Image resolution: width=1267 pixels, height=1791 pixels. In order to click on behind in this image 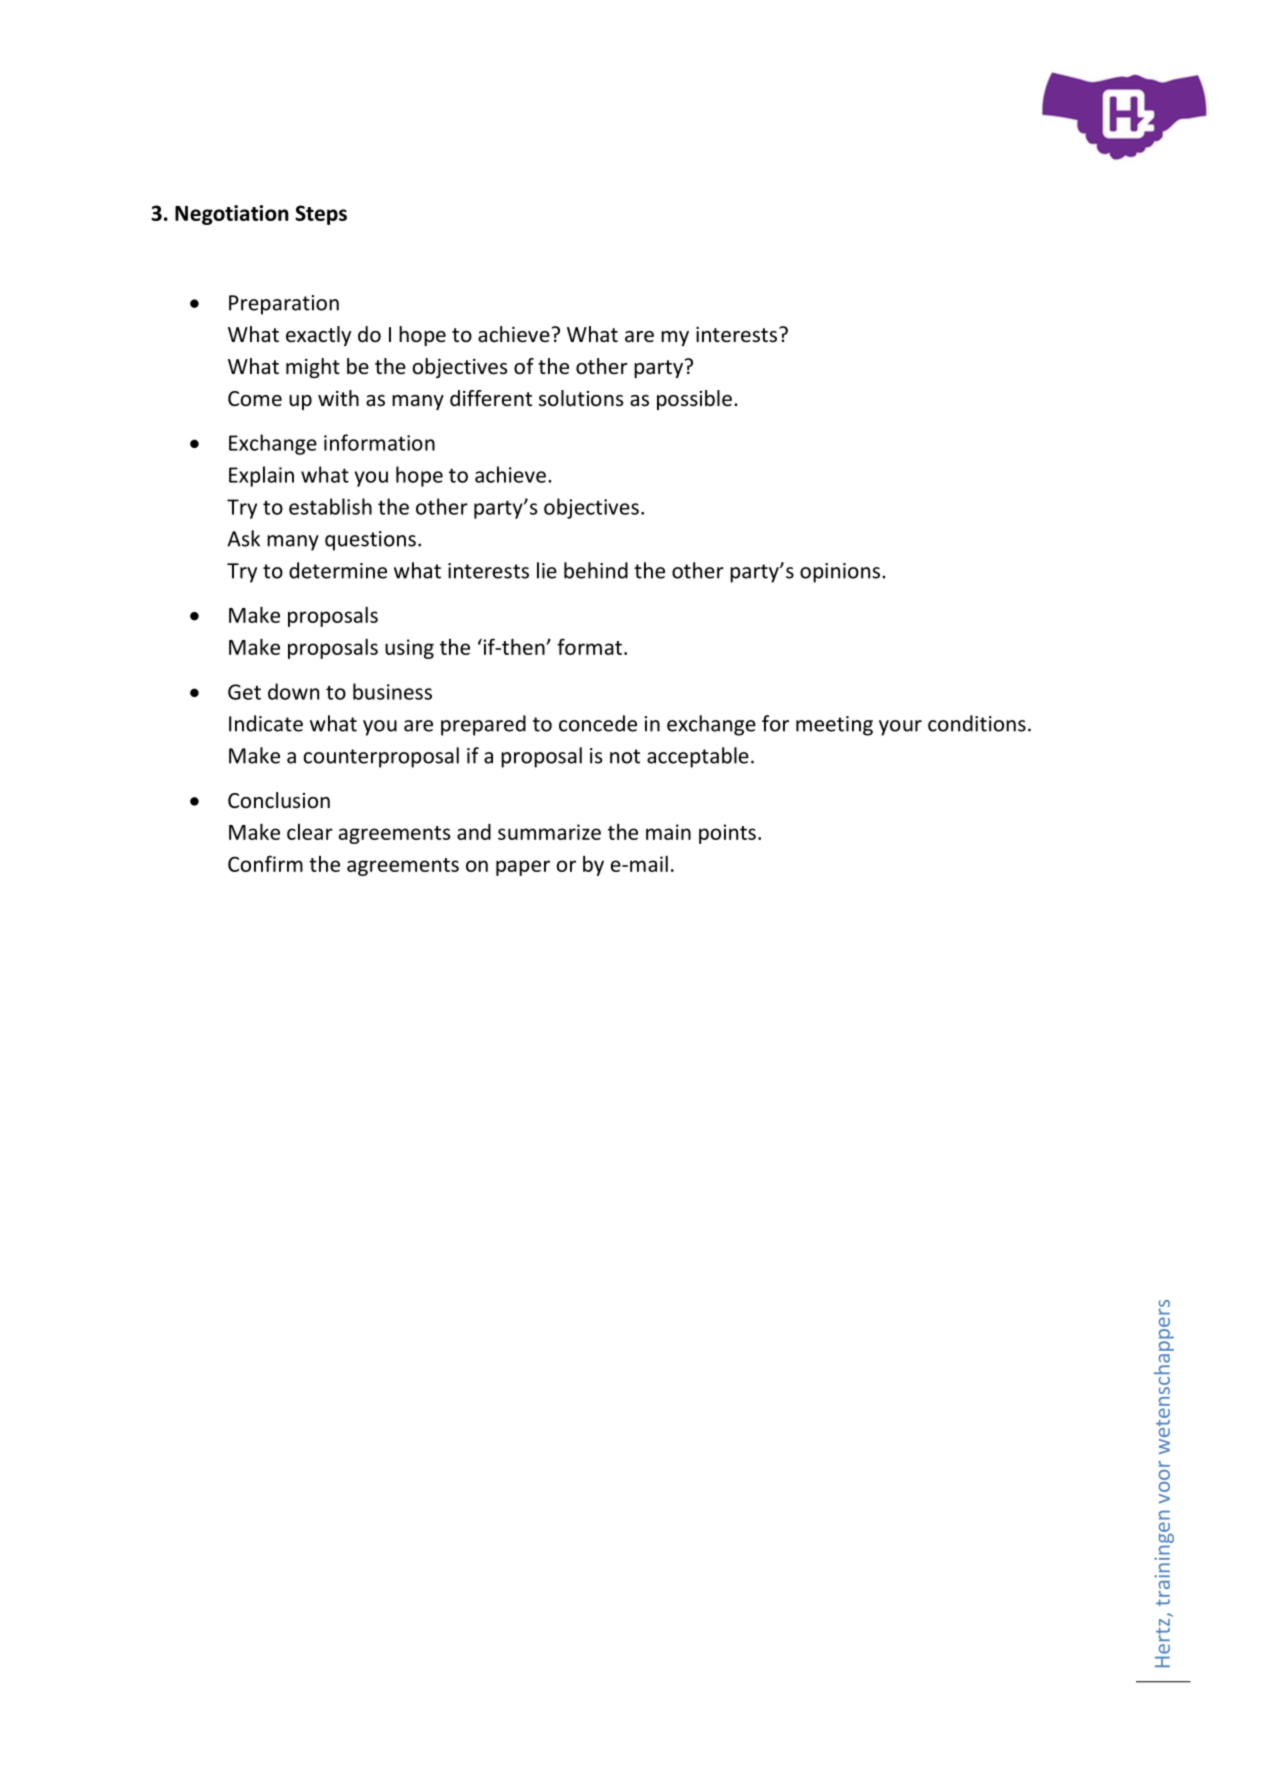, I will do `click(596, 570)`.
